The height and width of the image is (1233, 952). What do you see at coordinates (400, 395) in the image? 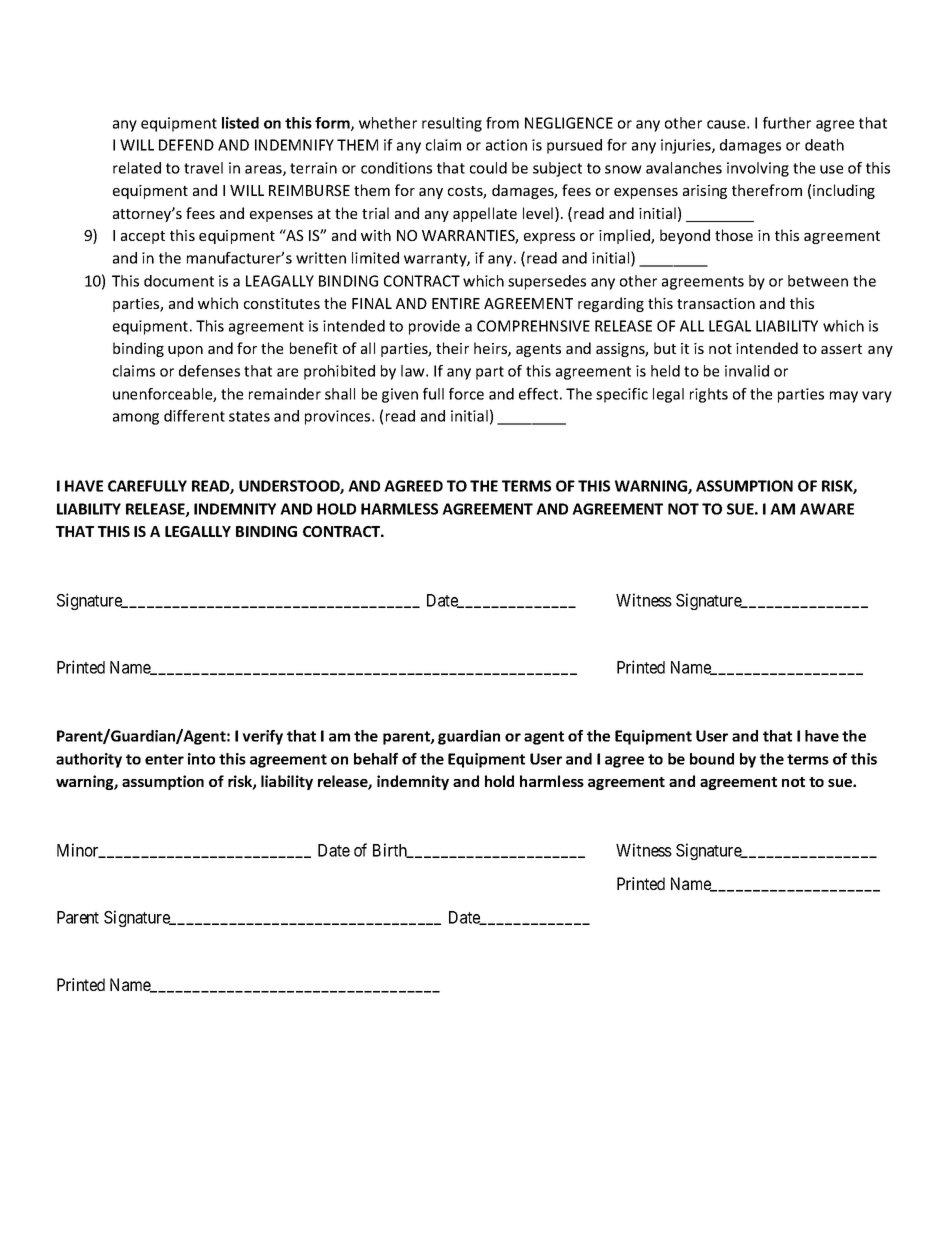
I see `given` at bounding box center [400, 395].
